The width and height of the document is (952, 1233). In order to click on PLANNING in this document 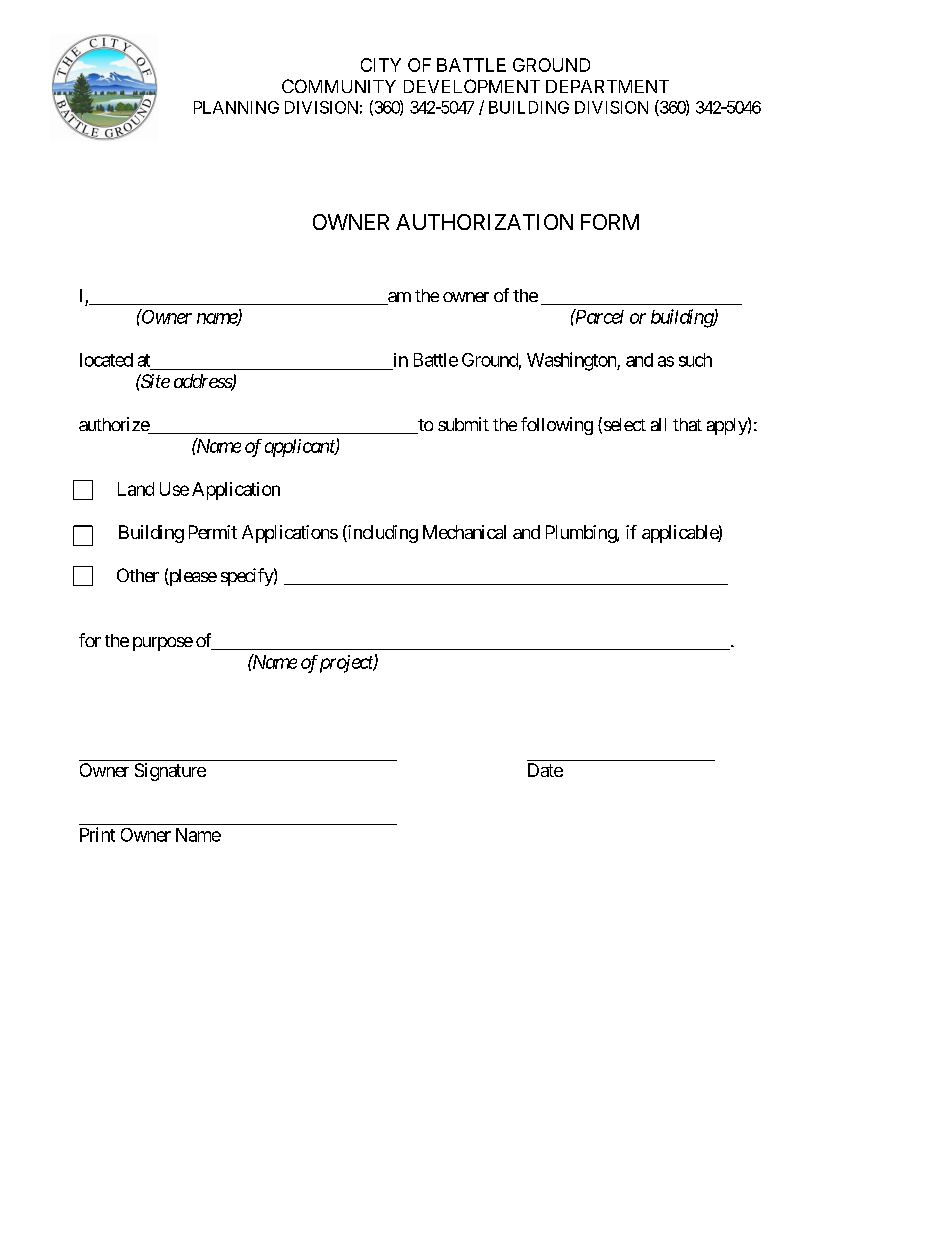, I will do `click(236, 107)`.
